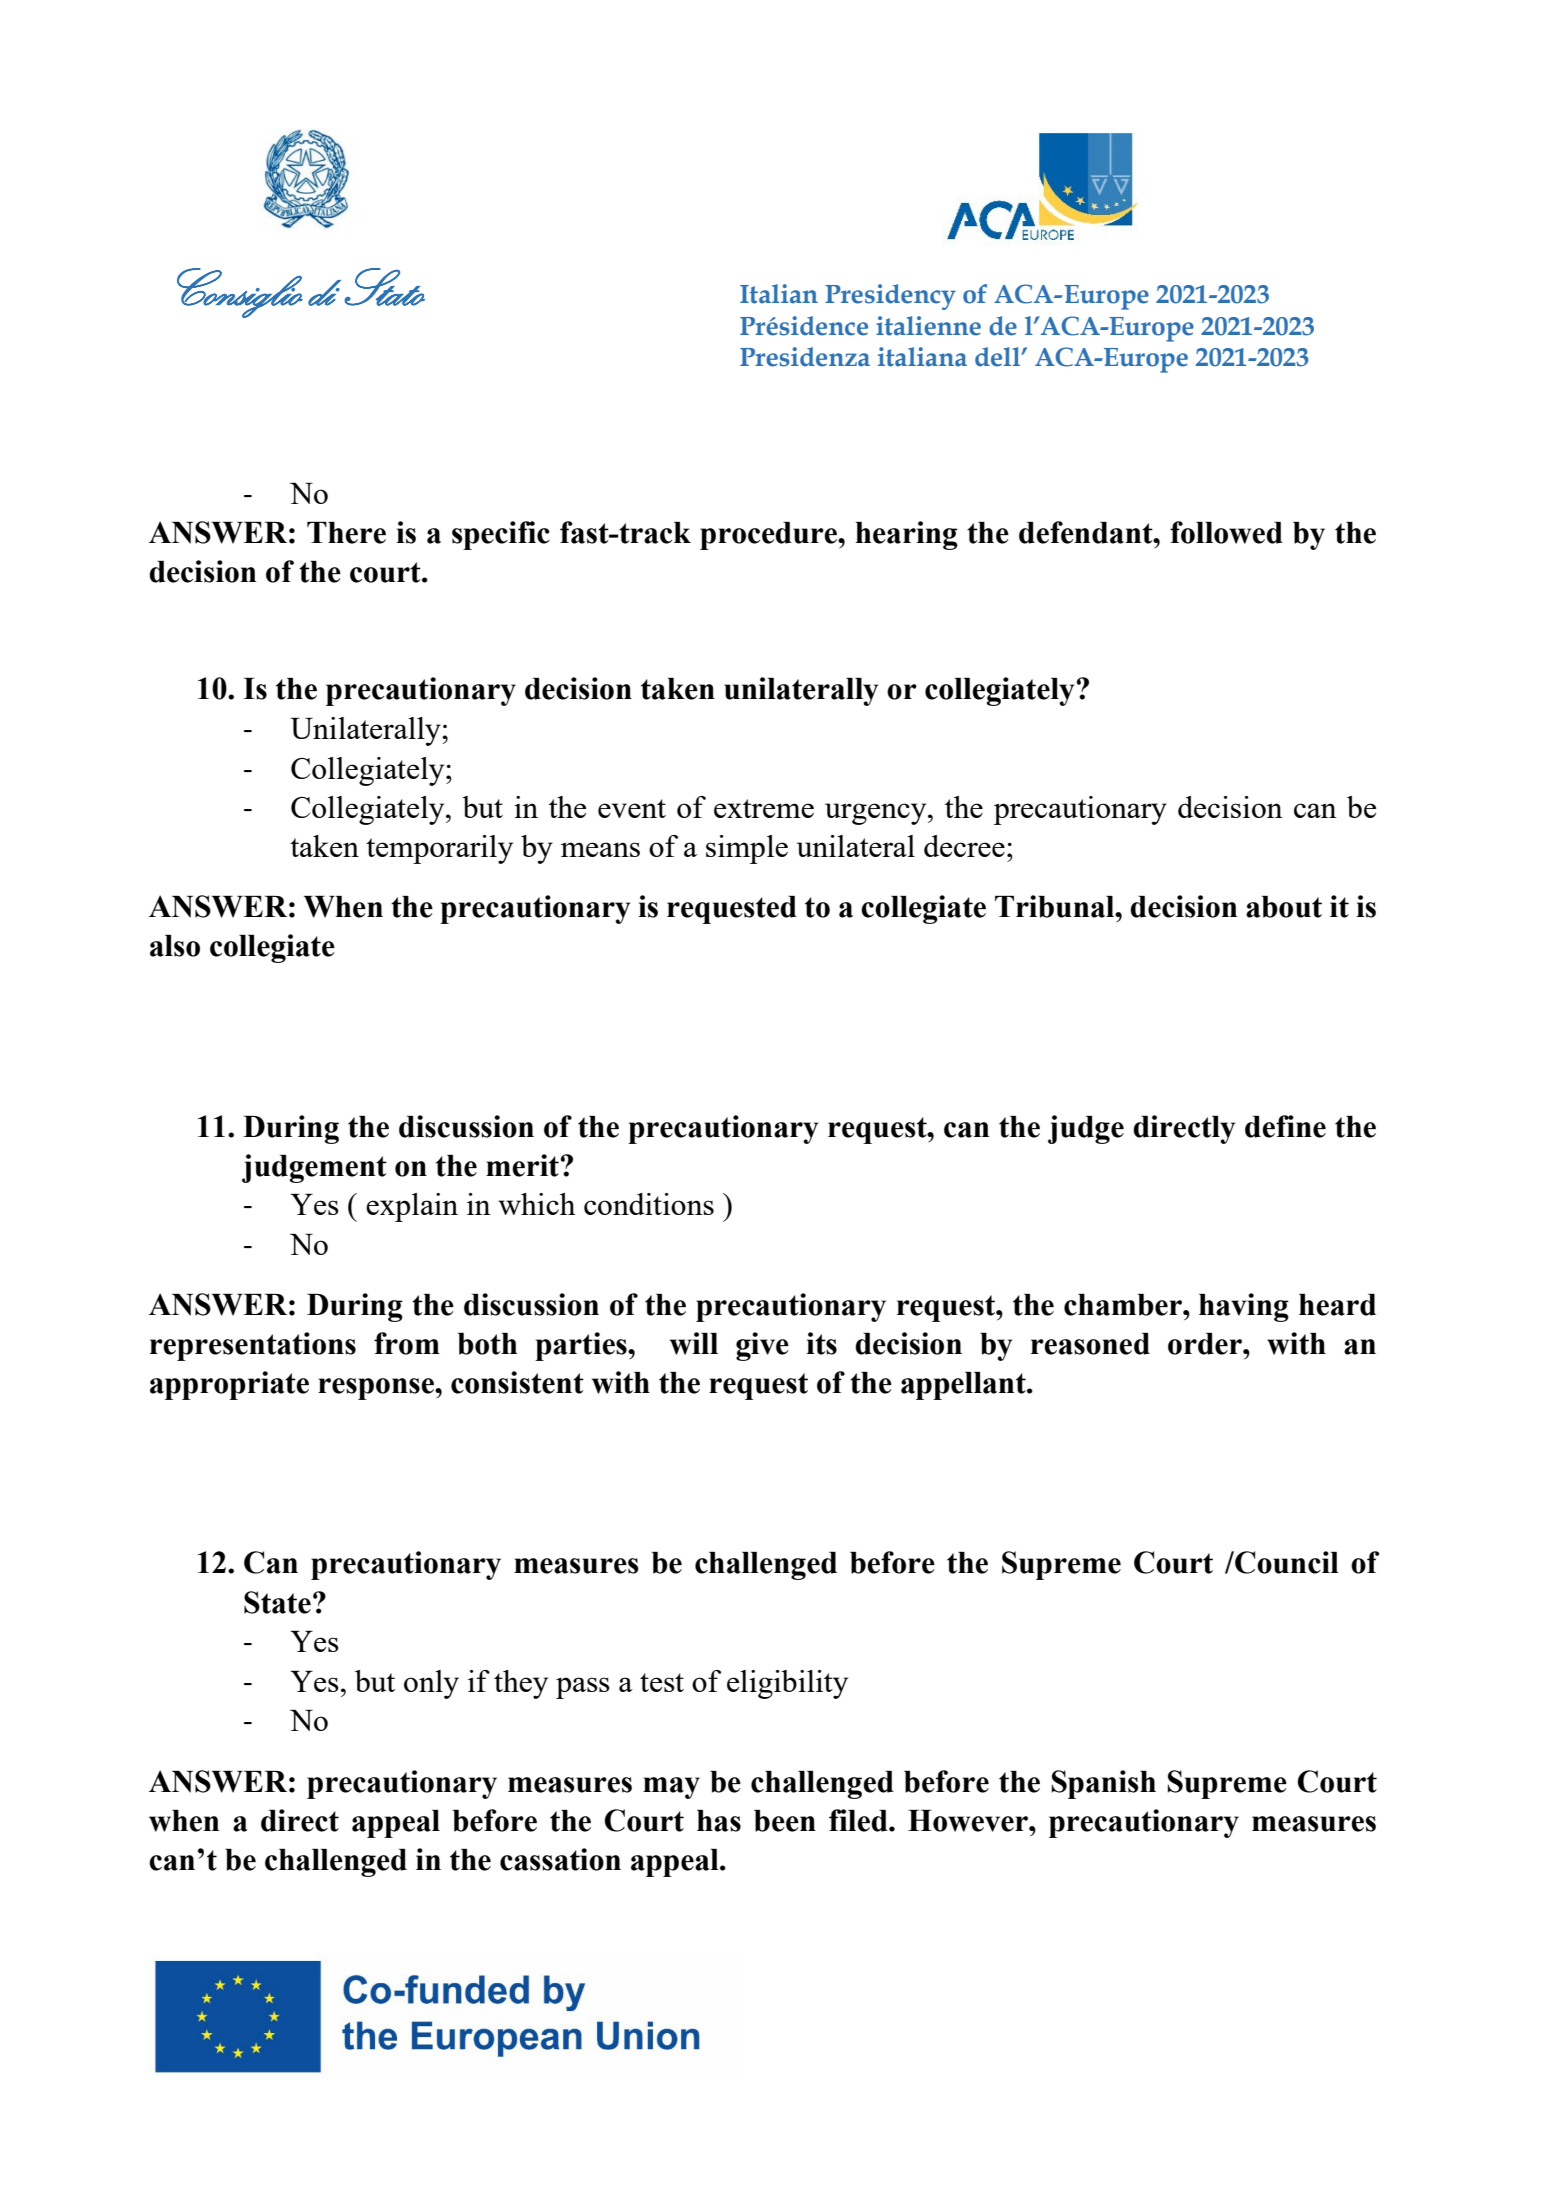 The width and height of the image is (1562, 2209). Describe the element at coordinates (890, 297) in the image. I see `Presidency` at that location.
